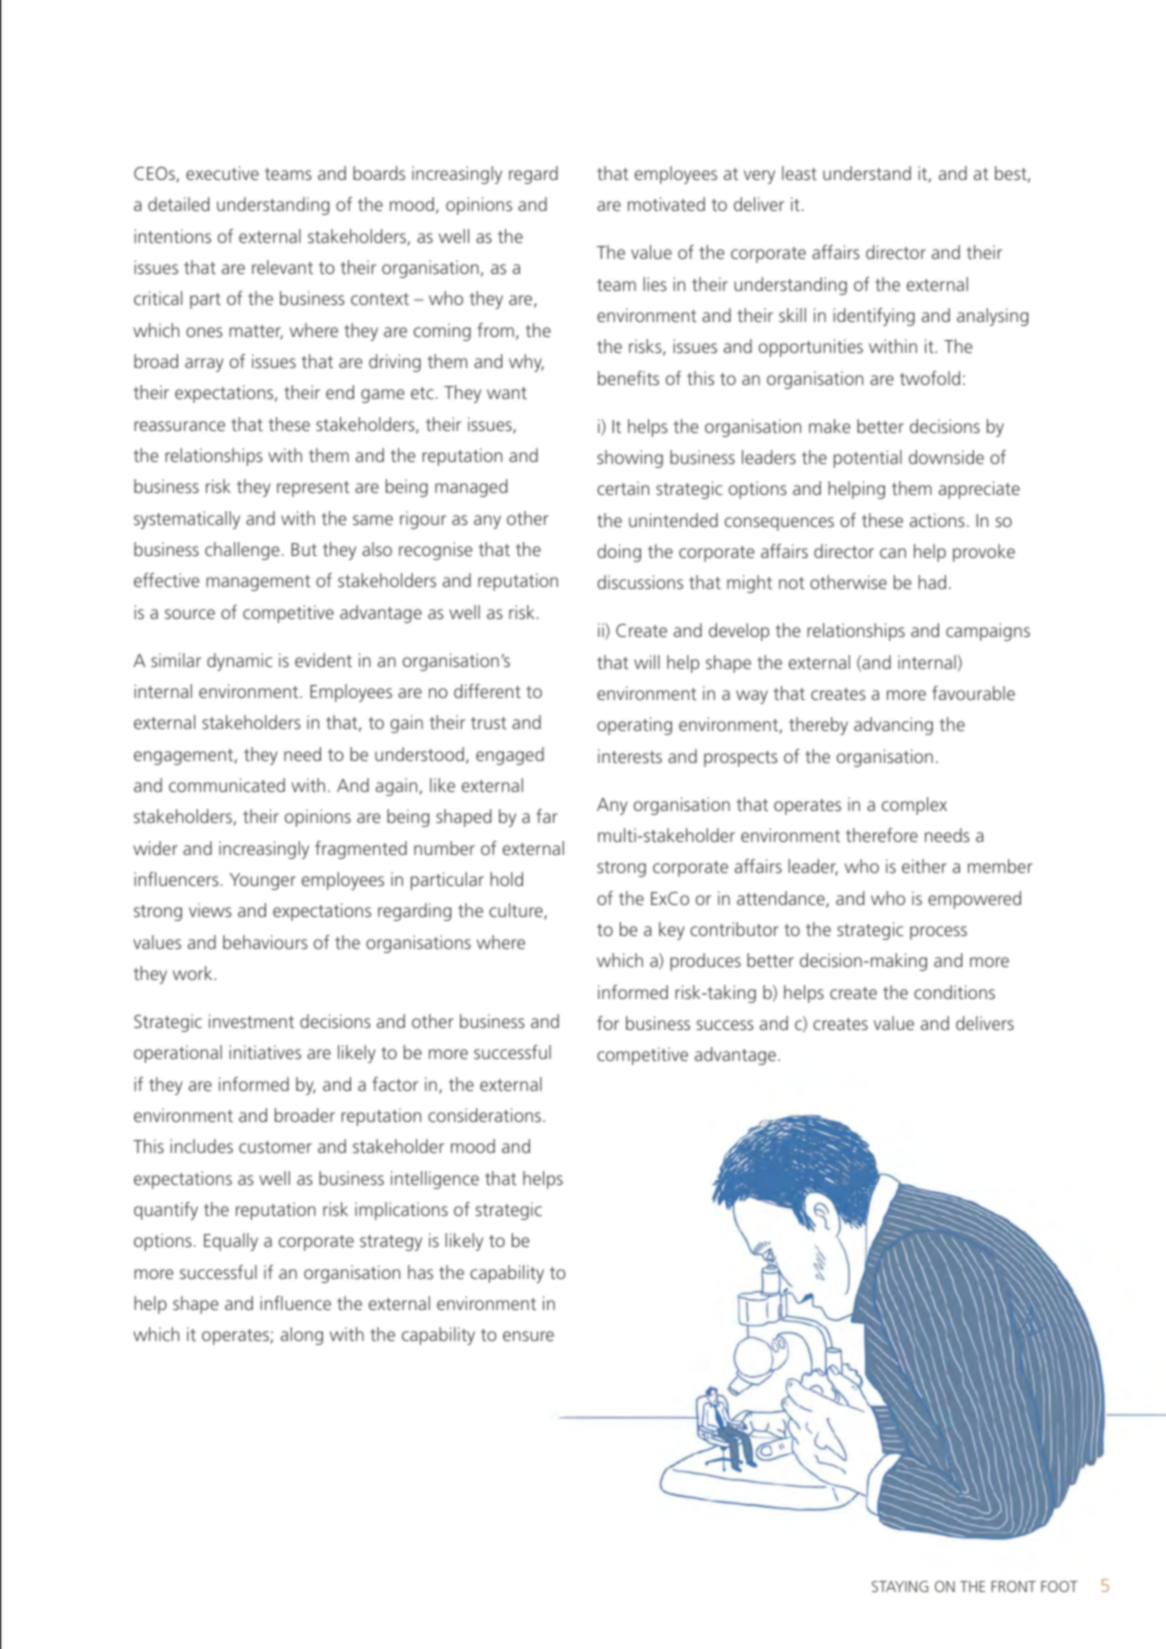  I want to click on STAYING, so click(900, 1586).
